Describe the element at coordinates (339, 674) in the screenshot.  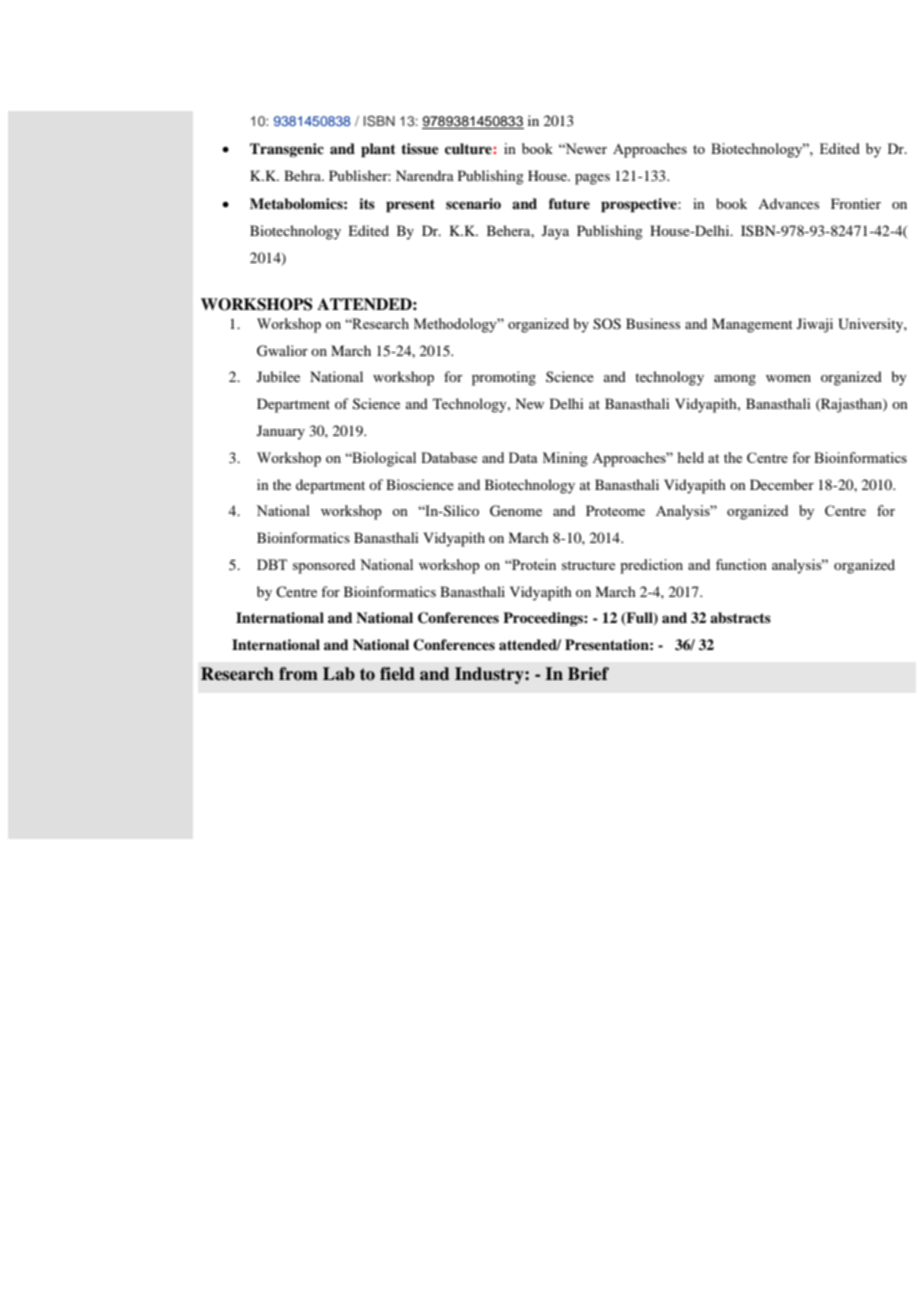
I see `Lab` at that location.
